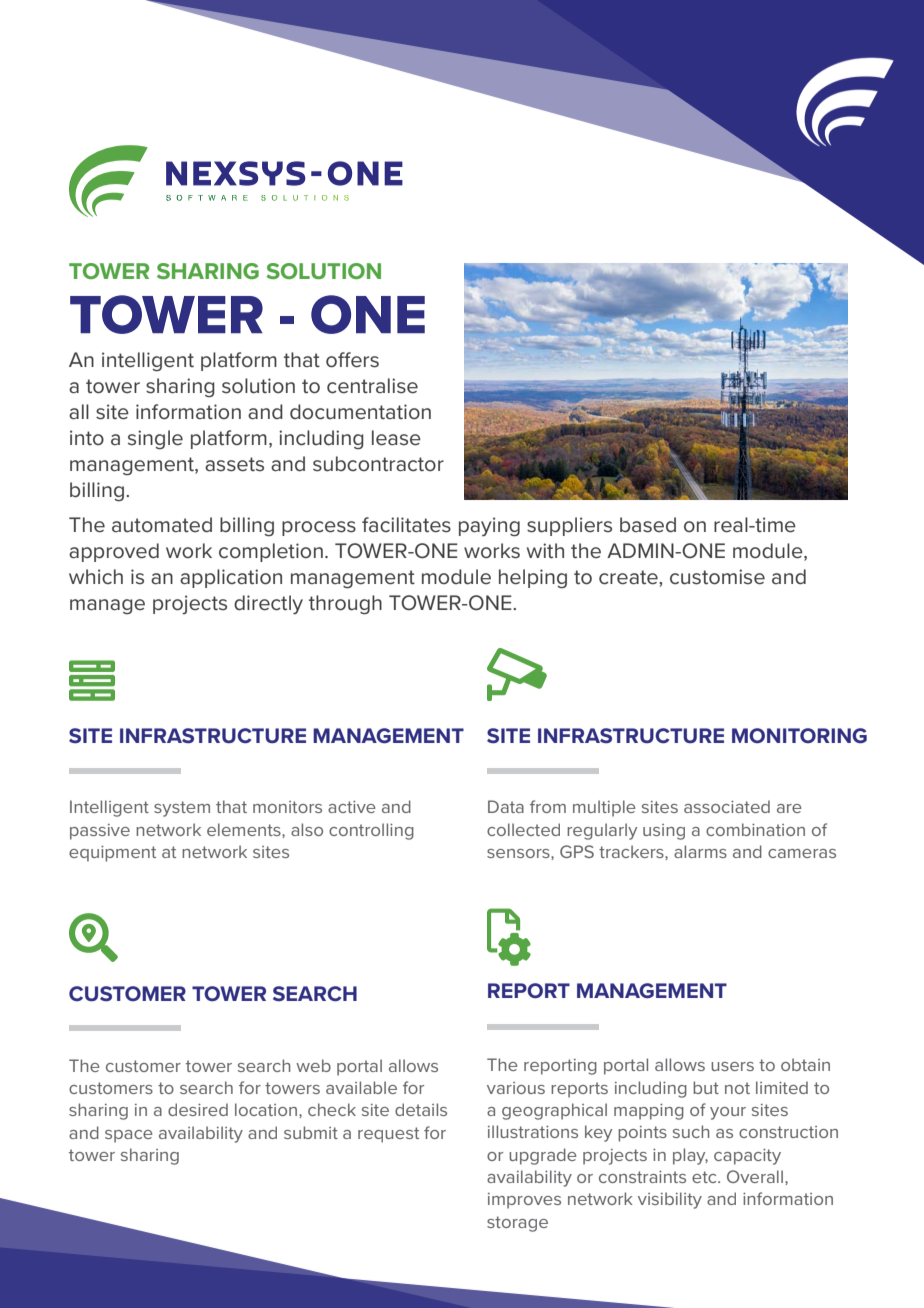 The height and width of the screenshot is (1308, 924). Describe the element at coordinates (112, 854) in the screenshot. I see `equipment` at that location.
